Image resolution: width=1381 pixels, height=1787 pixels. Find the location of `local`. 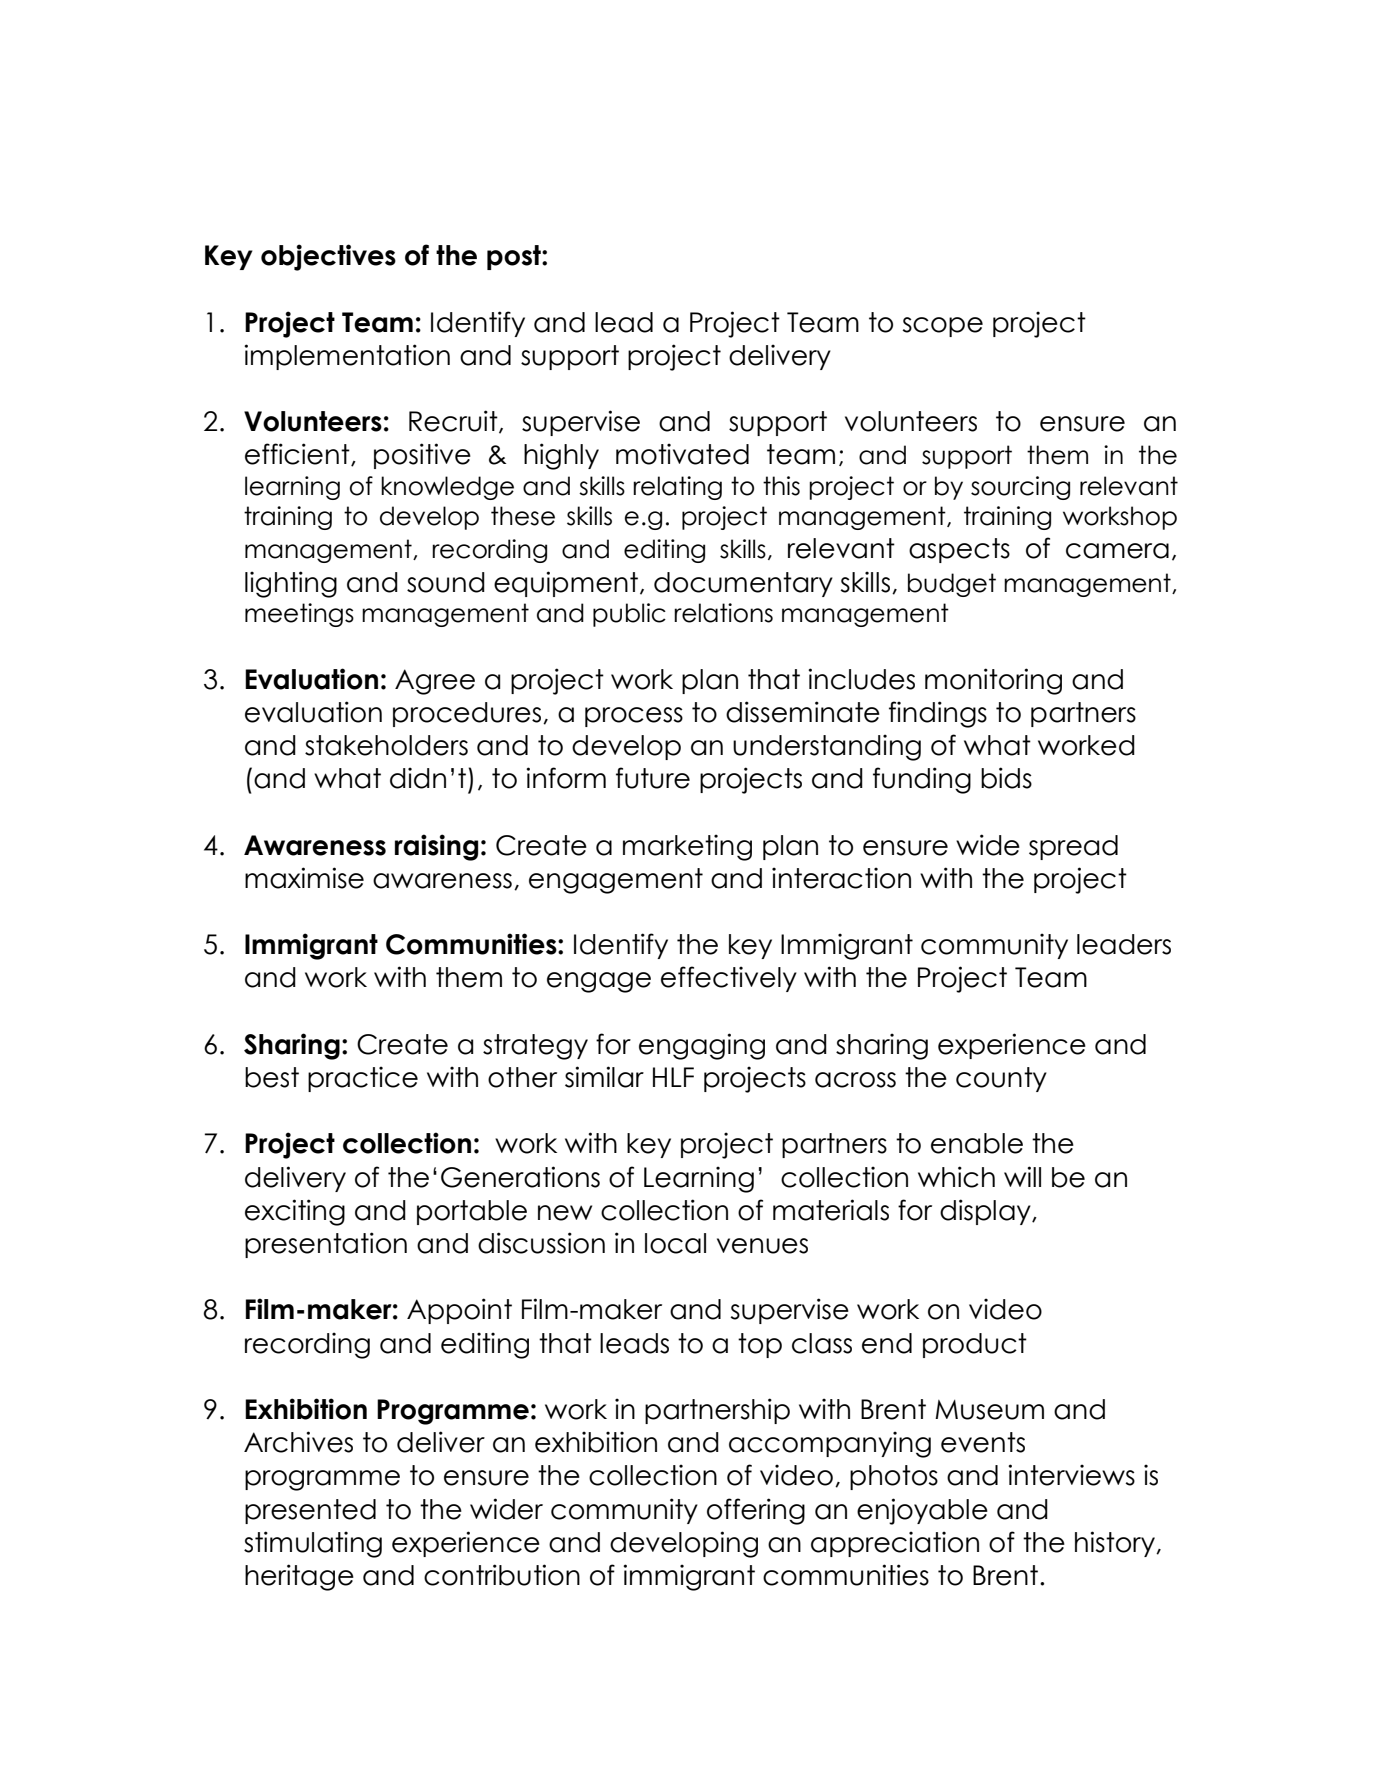

local is located at coordinates (675, 1243).
